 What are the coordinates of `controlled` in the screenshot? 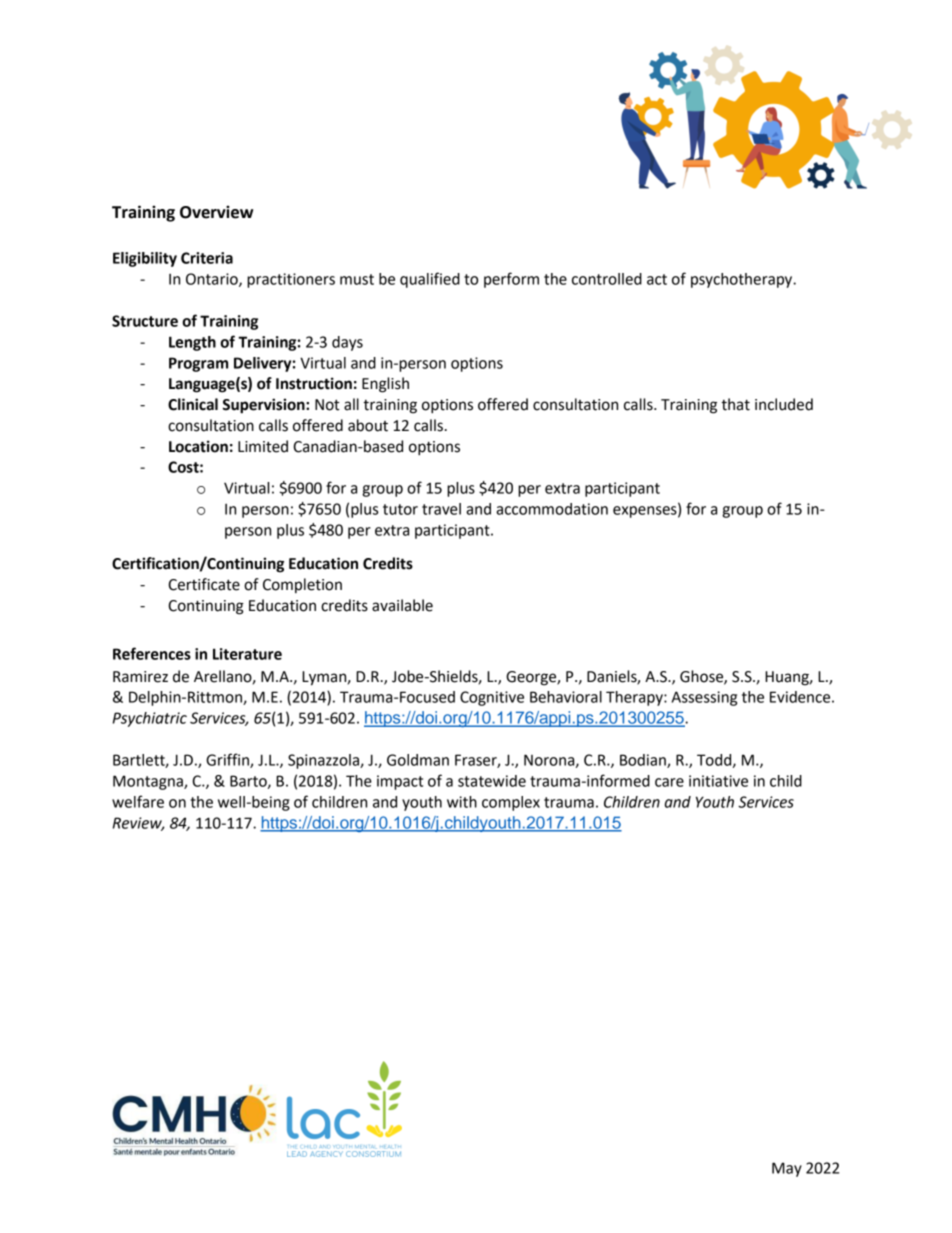 It's located at (607, 279).
